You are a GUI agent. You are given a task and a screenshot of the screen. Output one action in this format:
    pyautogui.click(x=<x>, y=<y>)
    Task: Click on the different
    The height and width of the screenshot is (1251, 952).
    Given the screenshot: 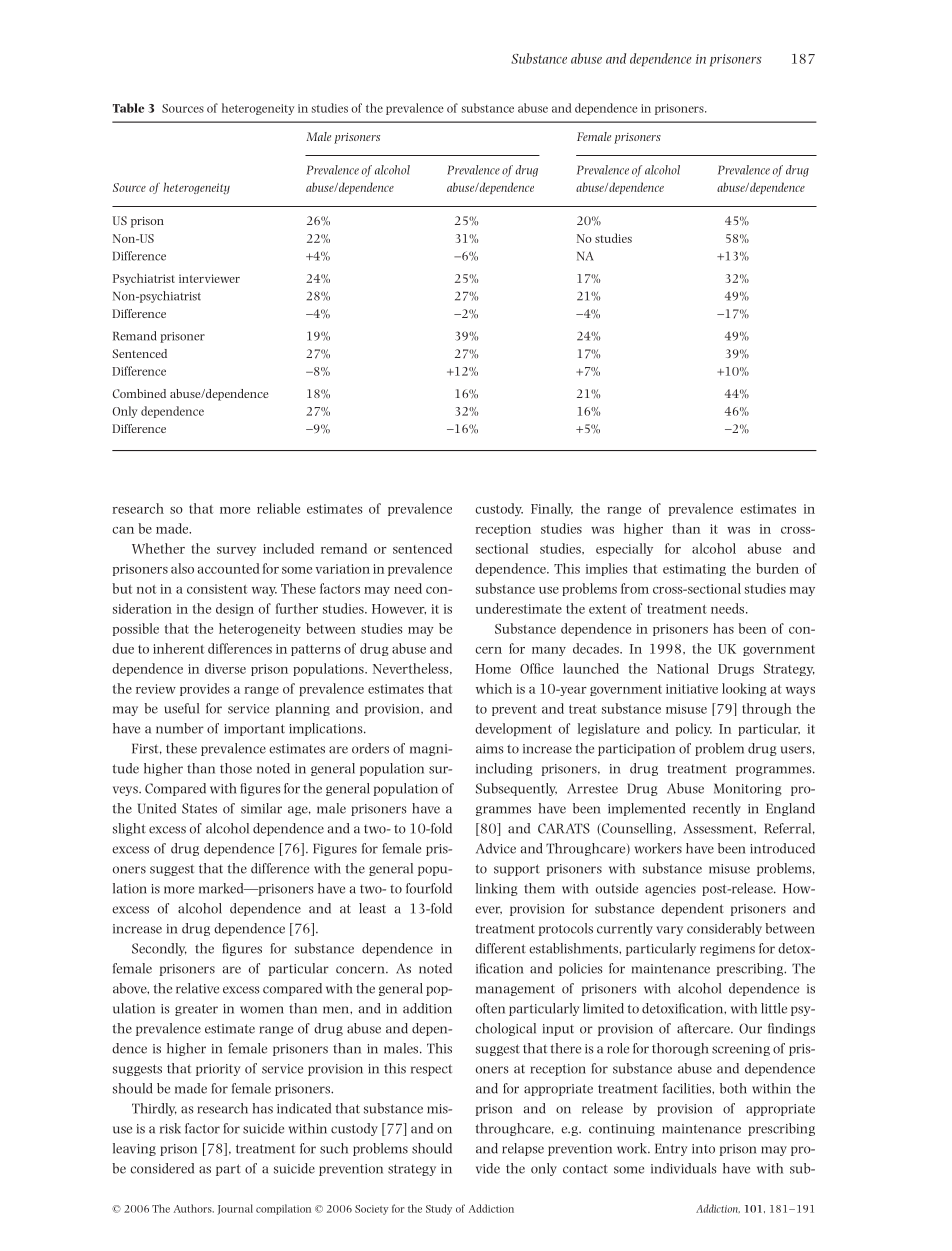 What is the action you would take?
    pyautogui.click(x=500, y=948)
